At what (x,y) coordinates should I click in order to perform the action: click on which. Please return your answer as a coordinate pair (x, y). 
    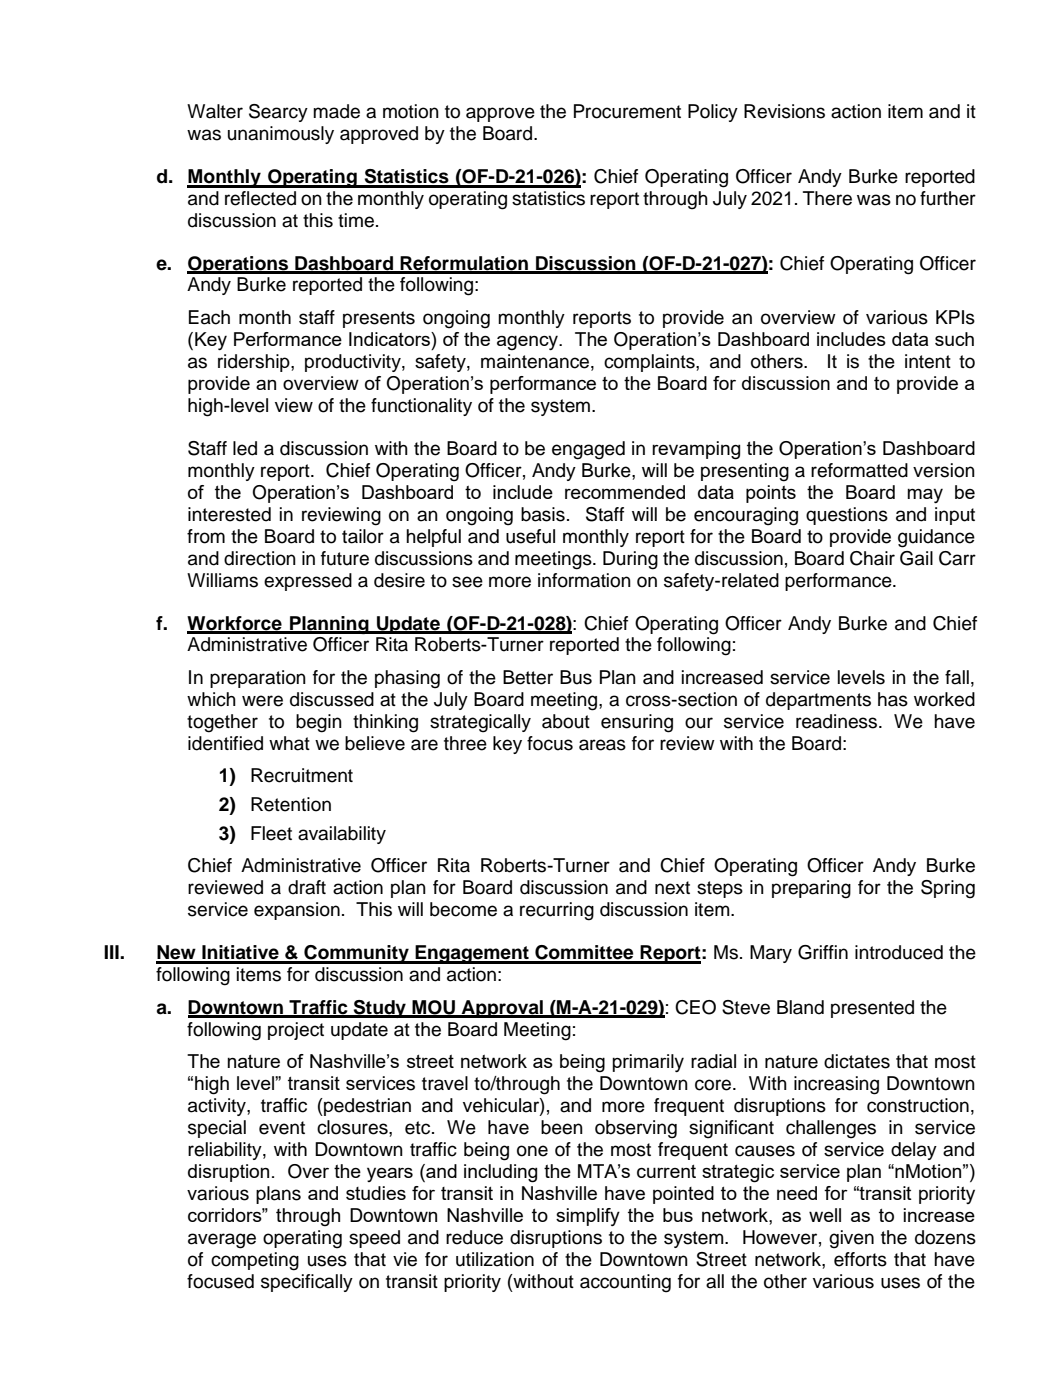
    Looking at the image, I should click on (211, 699).
